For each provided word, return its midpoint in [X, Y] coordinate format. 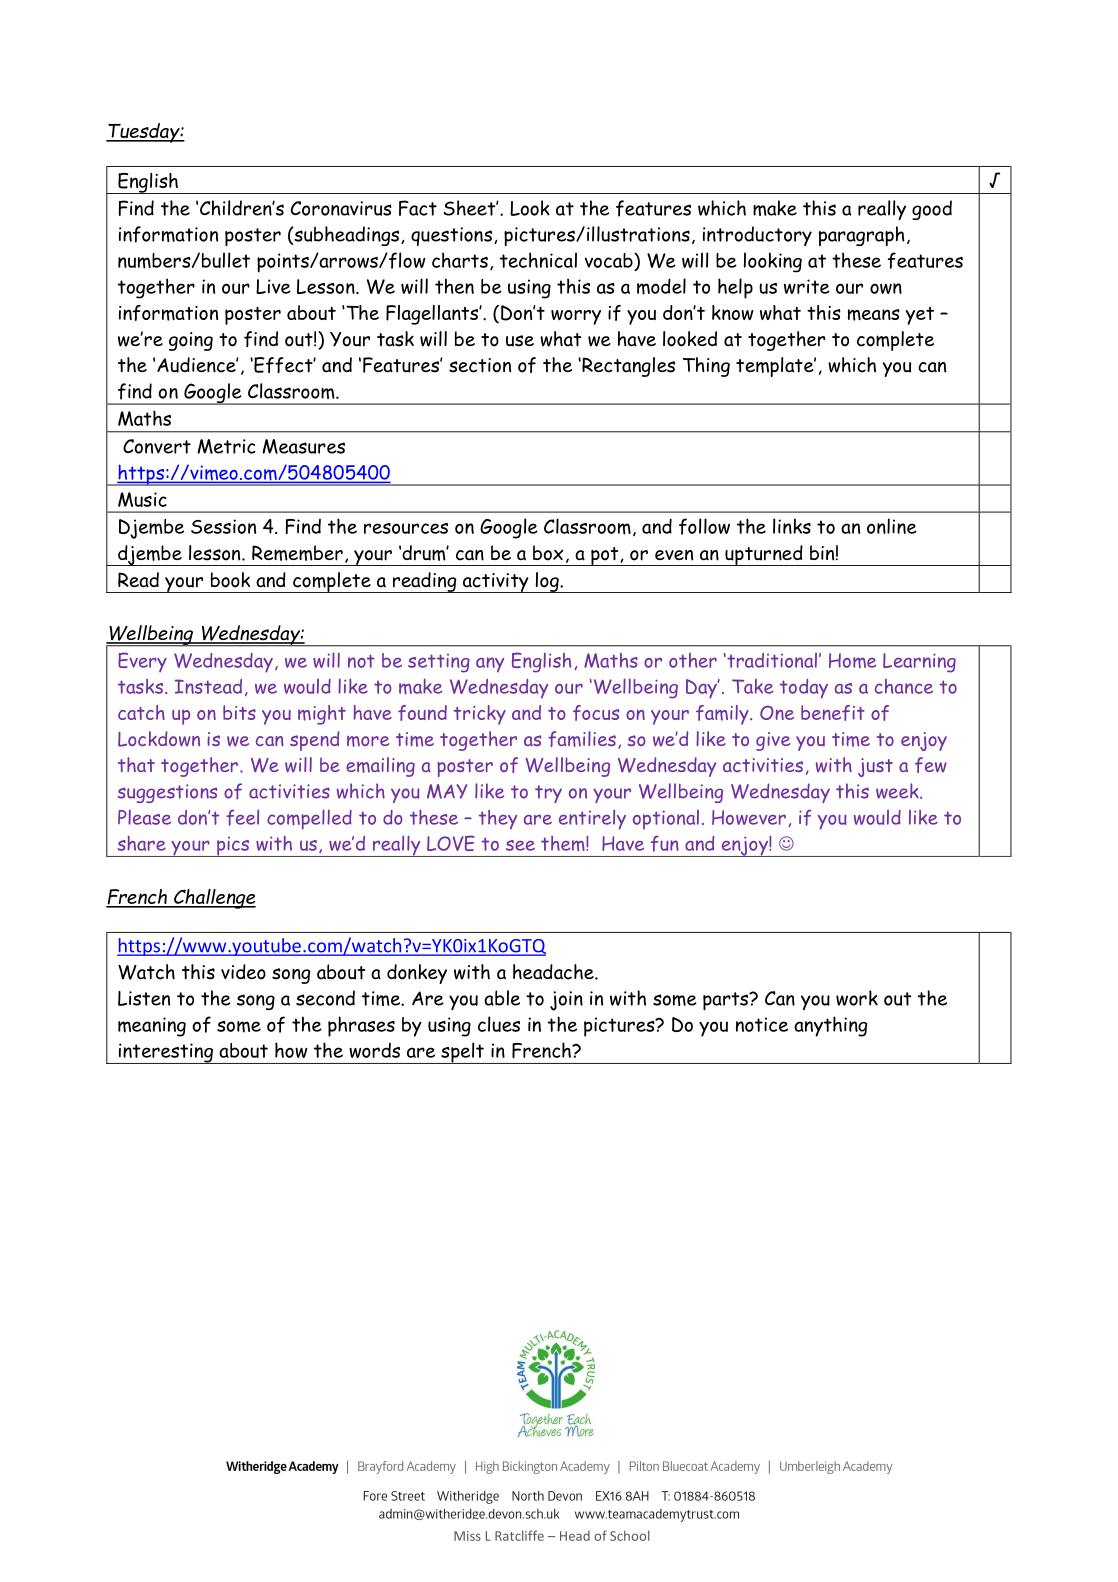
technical [538, 260]
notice [762, 1024]
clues [499, 1024]
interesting [165, 1053]
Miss [467, 1536]
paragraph [862, 236]
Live [273, 286]
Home [852, 660]
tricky [480, 715]
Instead [208, 686]
